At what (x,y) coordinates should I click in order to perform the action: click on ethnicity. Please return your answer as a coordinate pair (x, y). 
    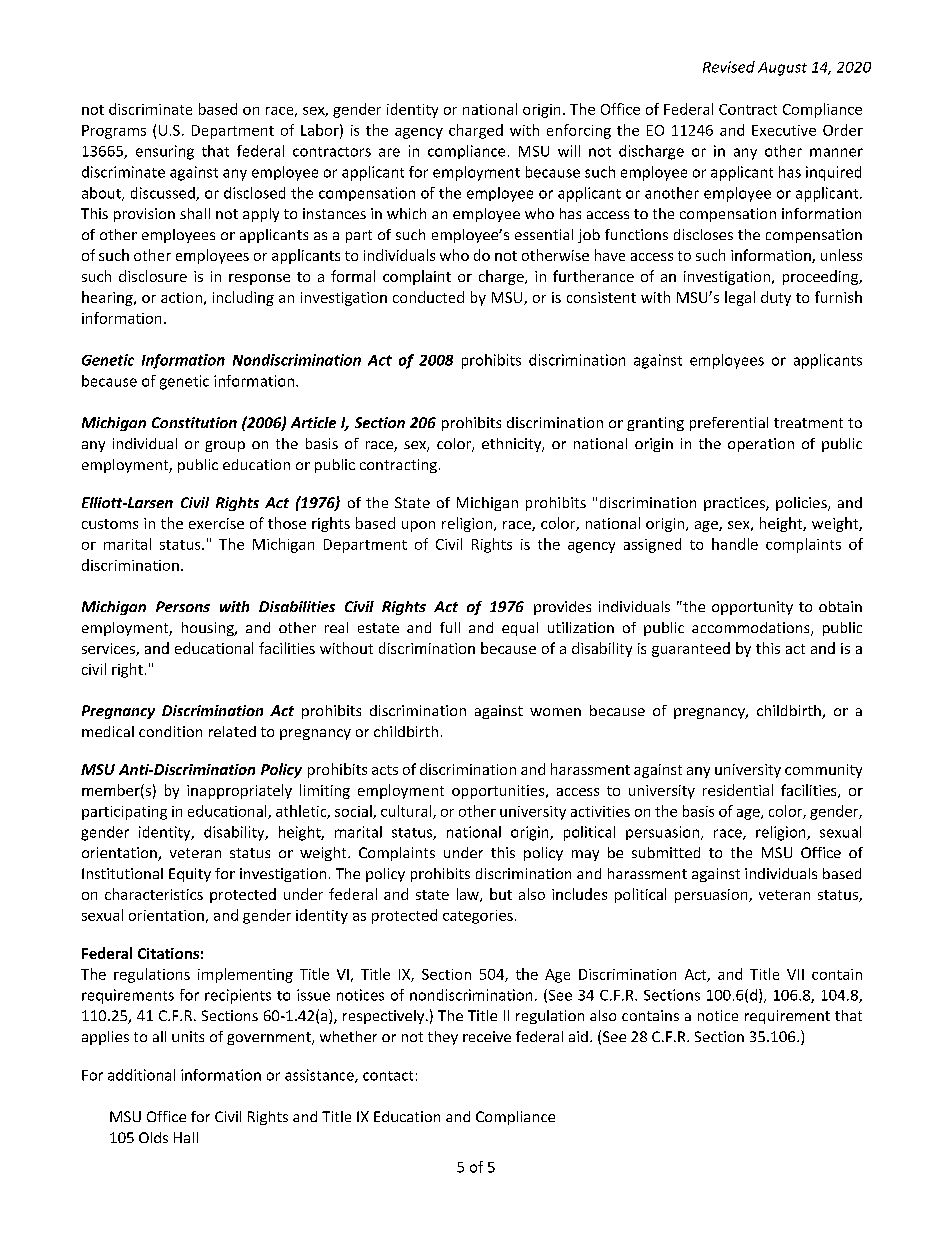
    Looking at the image, I should click on (513, 445).
